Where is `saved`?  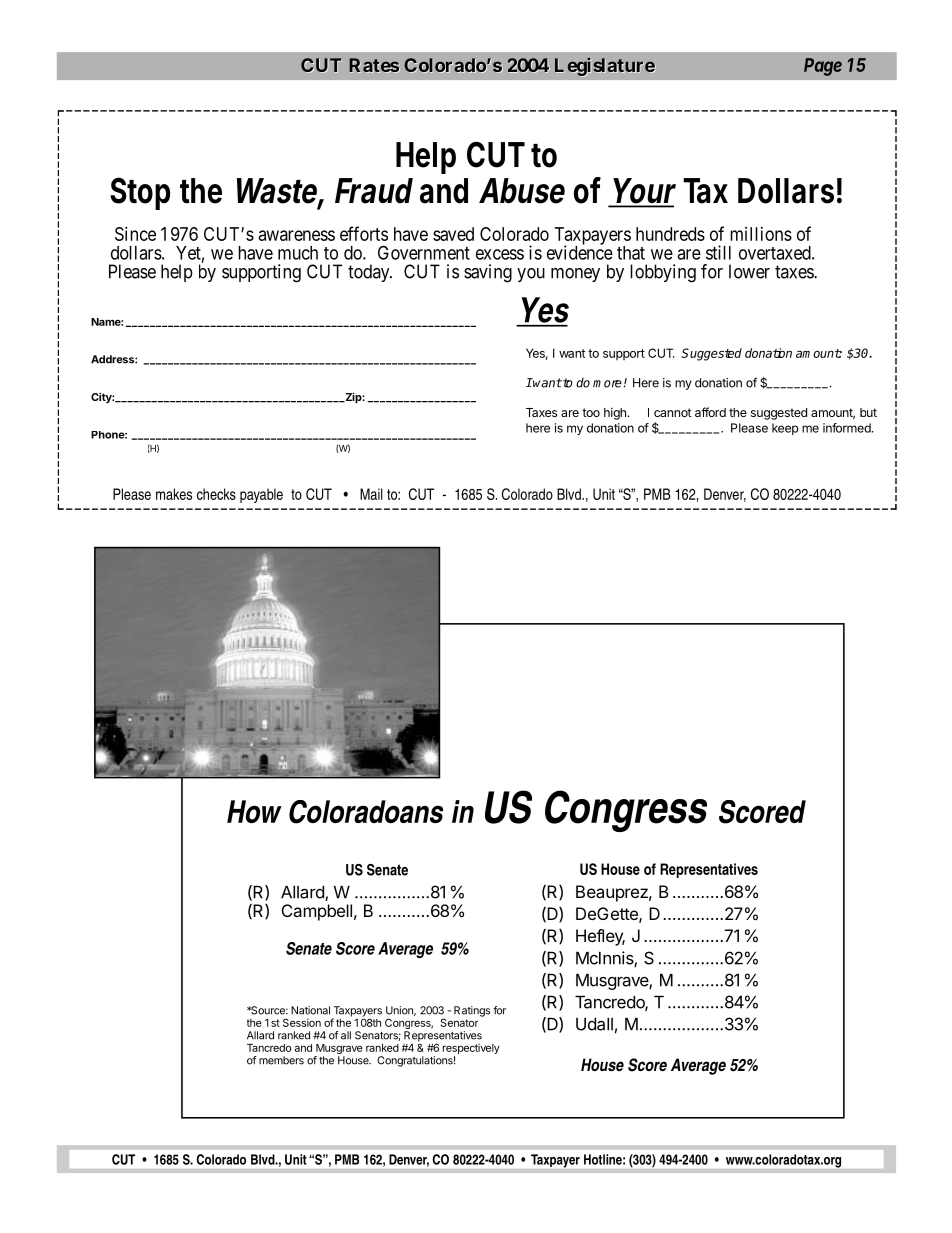
saved is located at coordinates (453, 234).
